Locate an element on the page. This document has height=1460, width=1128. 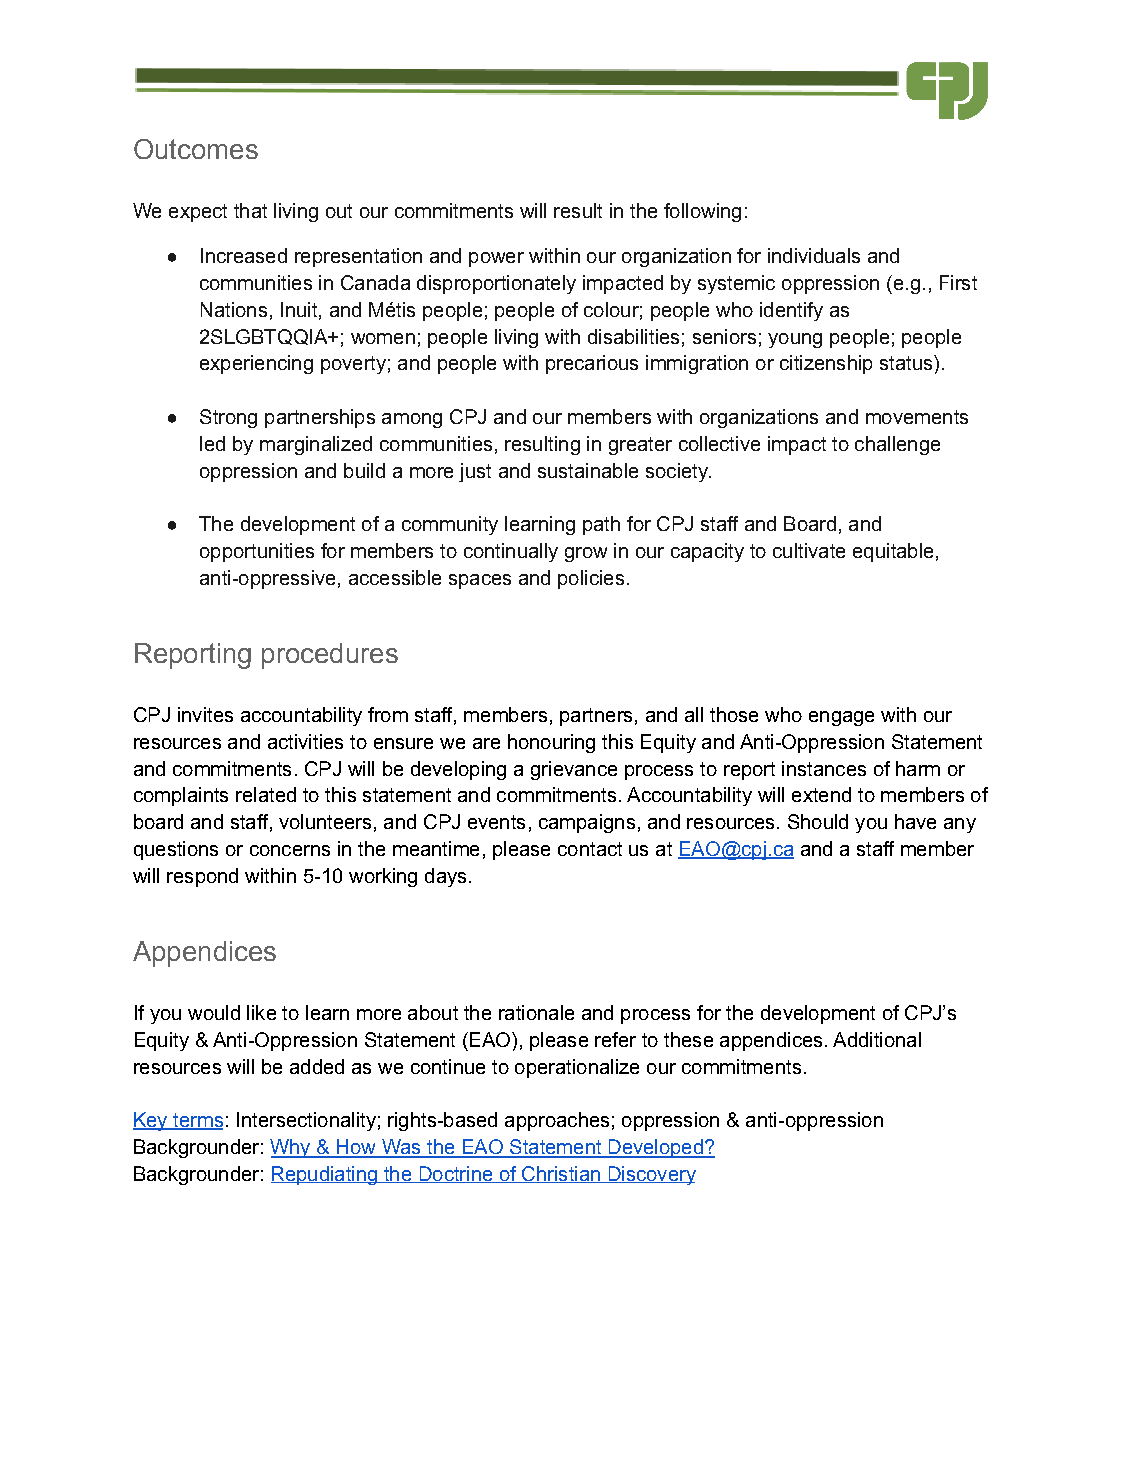
instances is located at coordinates (824, 768).
